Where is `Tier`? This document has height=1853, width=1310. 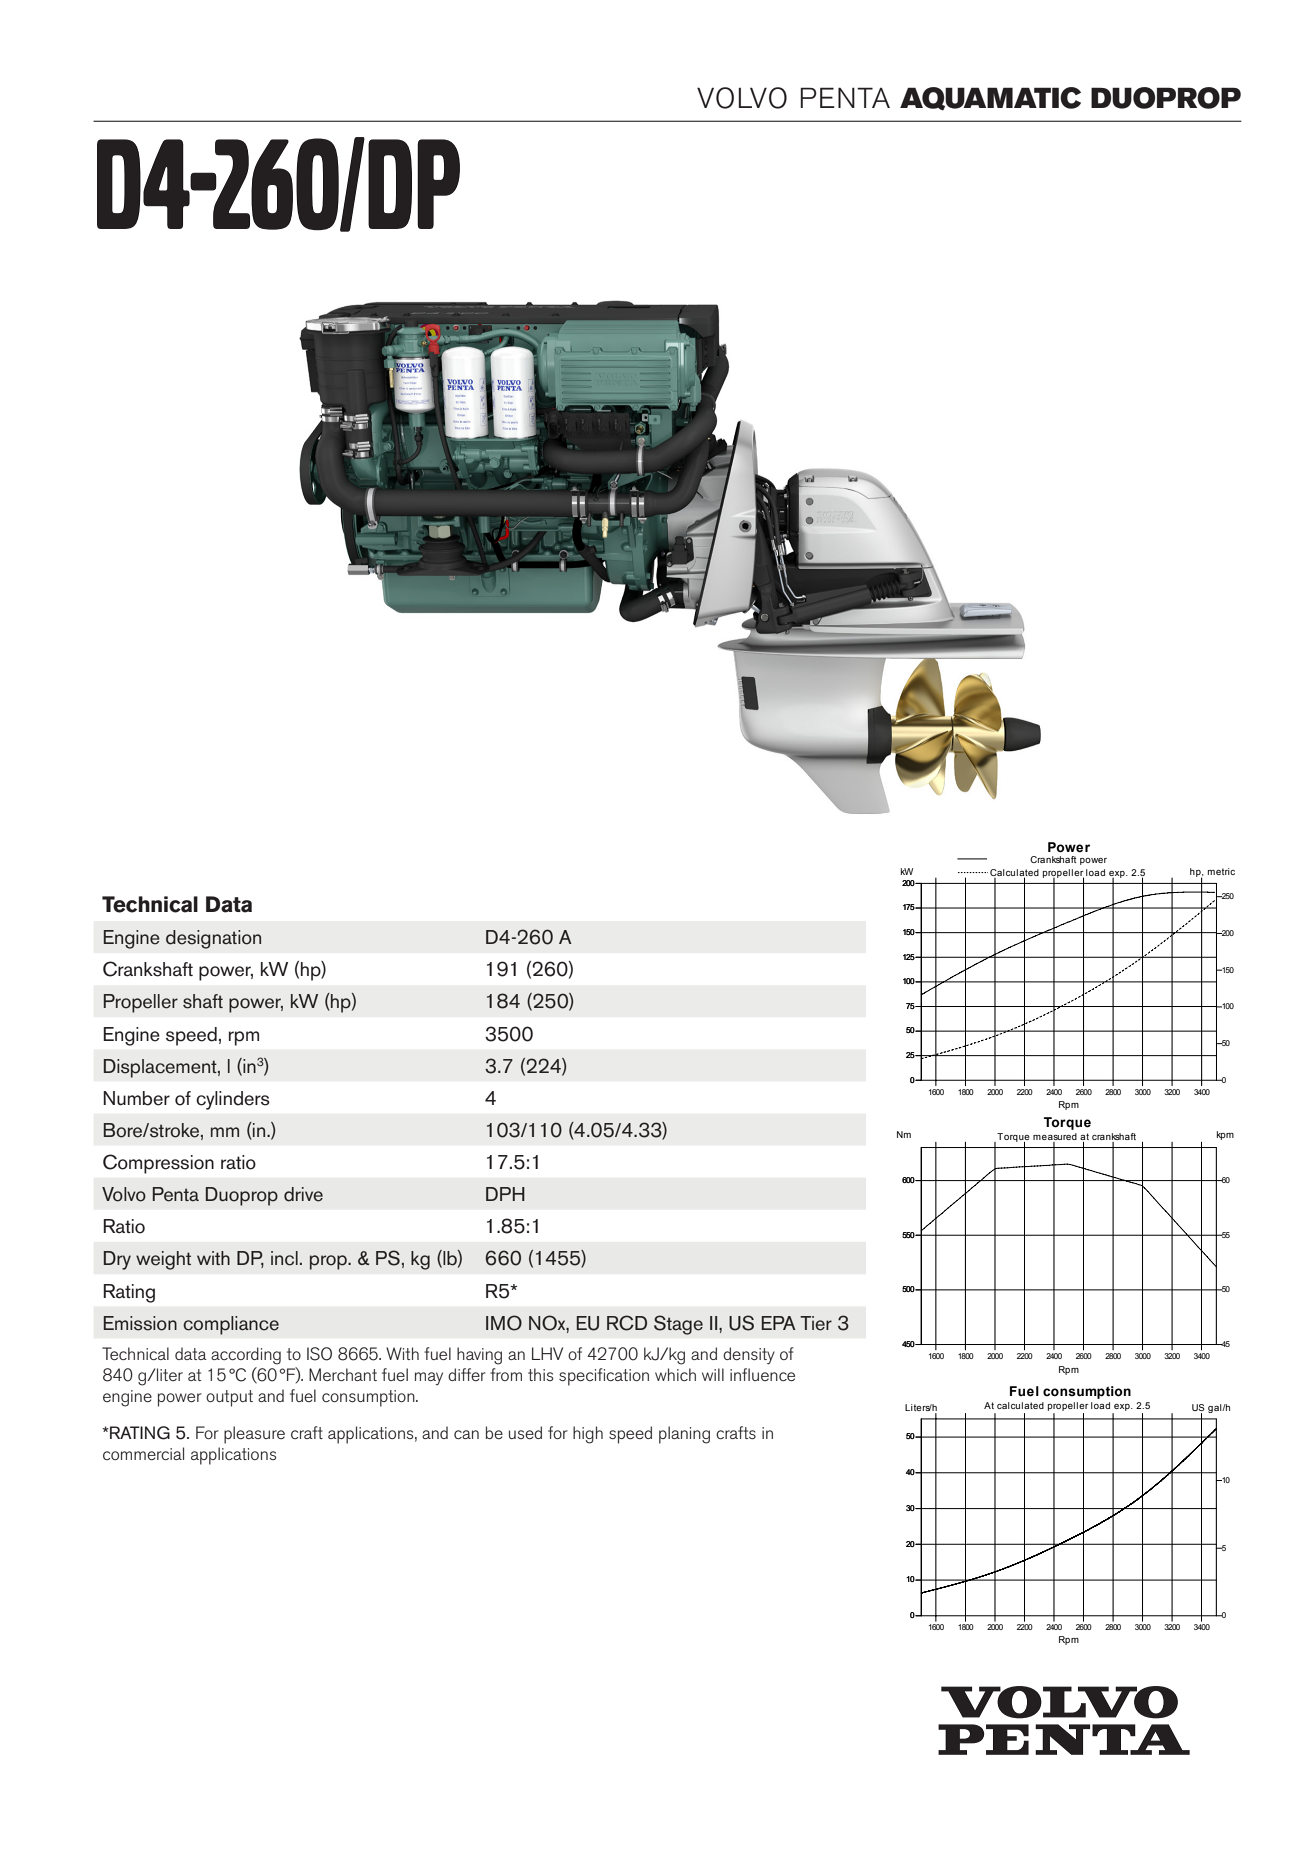 Tier is located at coordinates (816, 1323).
